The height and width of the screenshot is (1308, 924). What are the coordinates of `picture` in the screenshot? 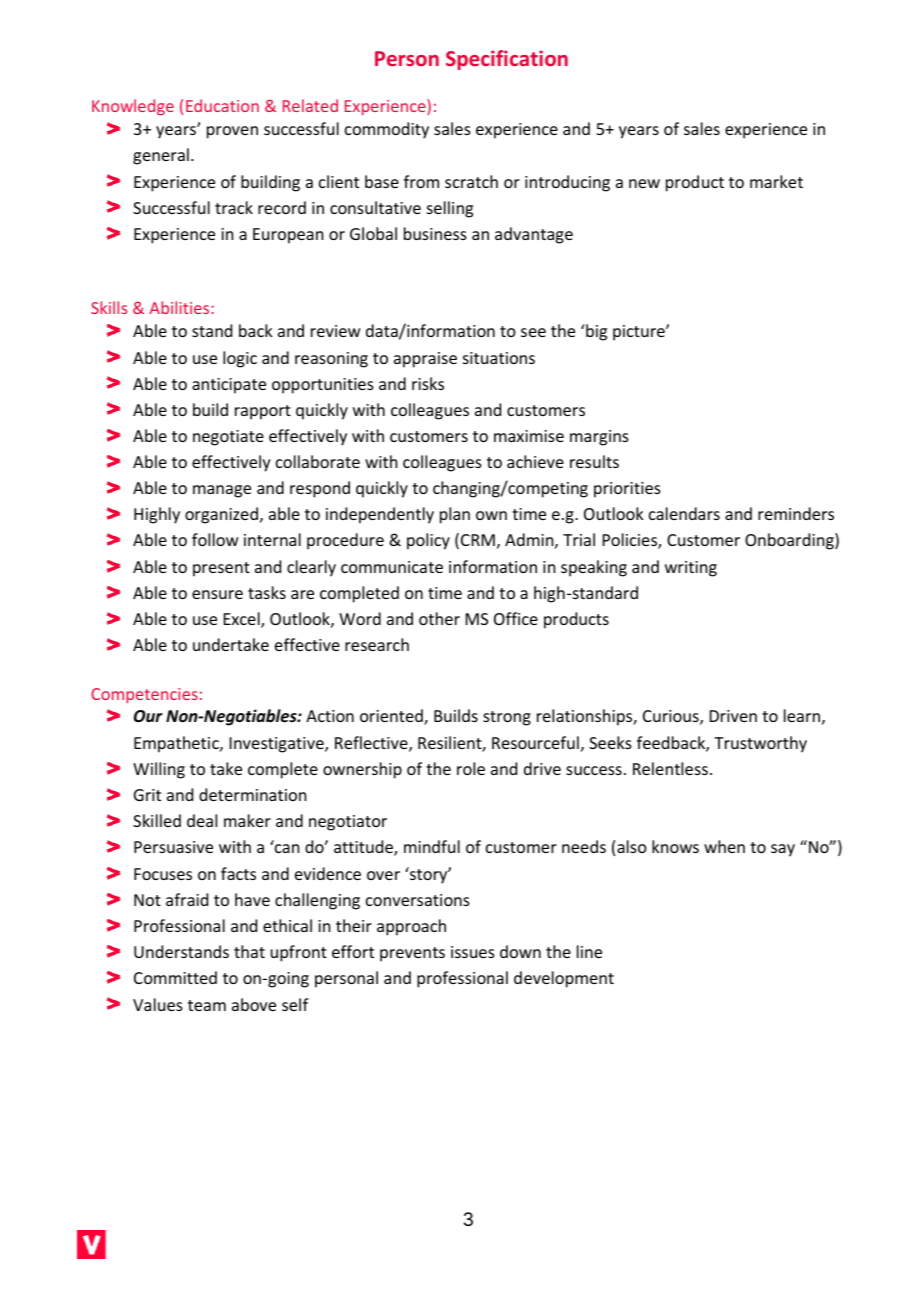 It's located at (640, 333).
